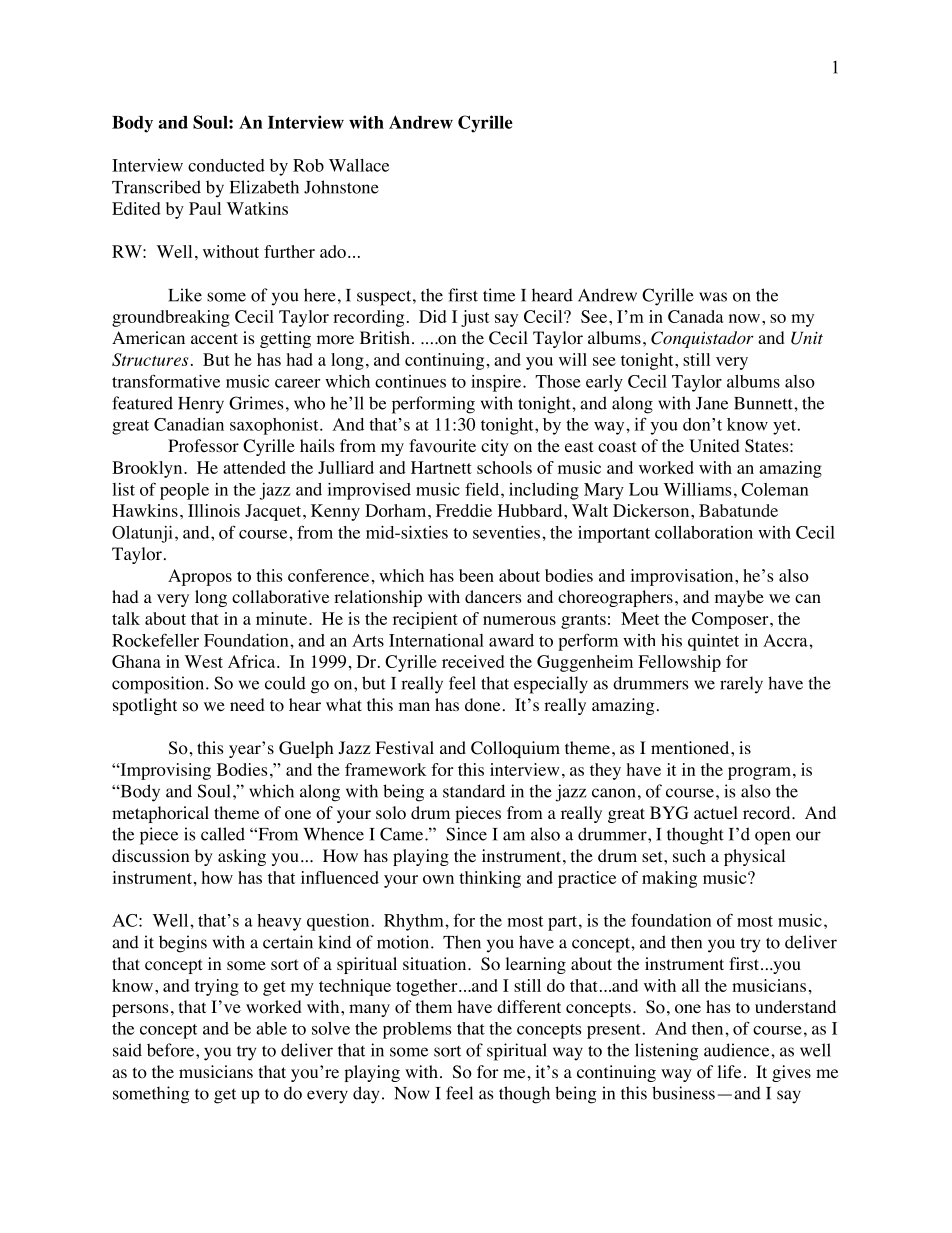 This screenshot has height=1233, width=952. What do you see at coordinates (417, 1030) in the screenshot?
I see `problems` at bounding box center [417, 1030].
